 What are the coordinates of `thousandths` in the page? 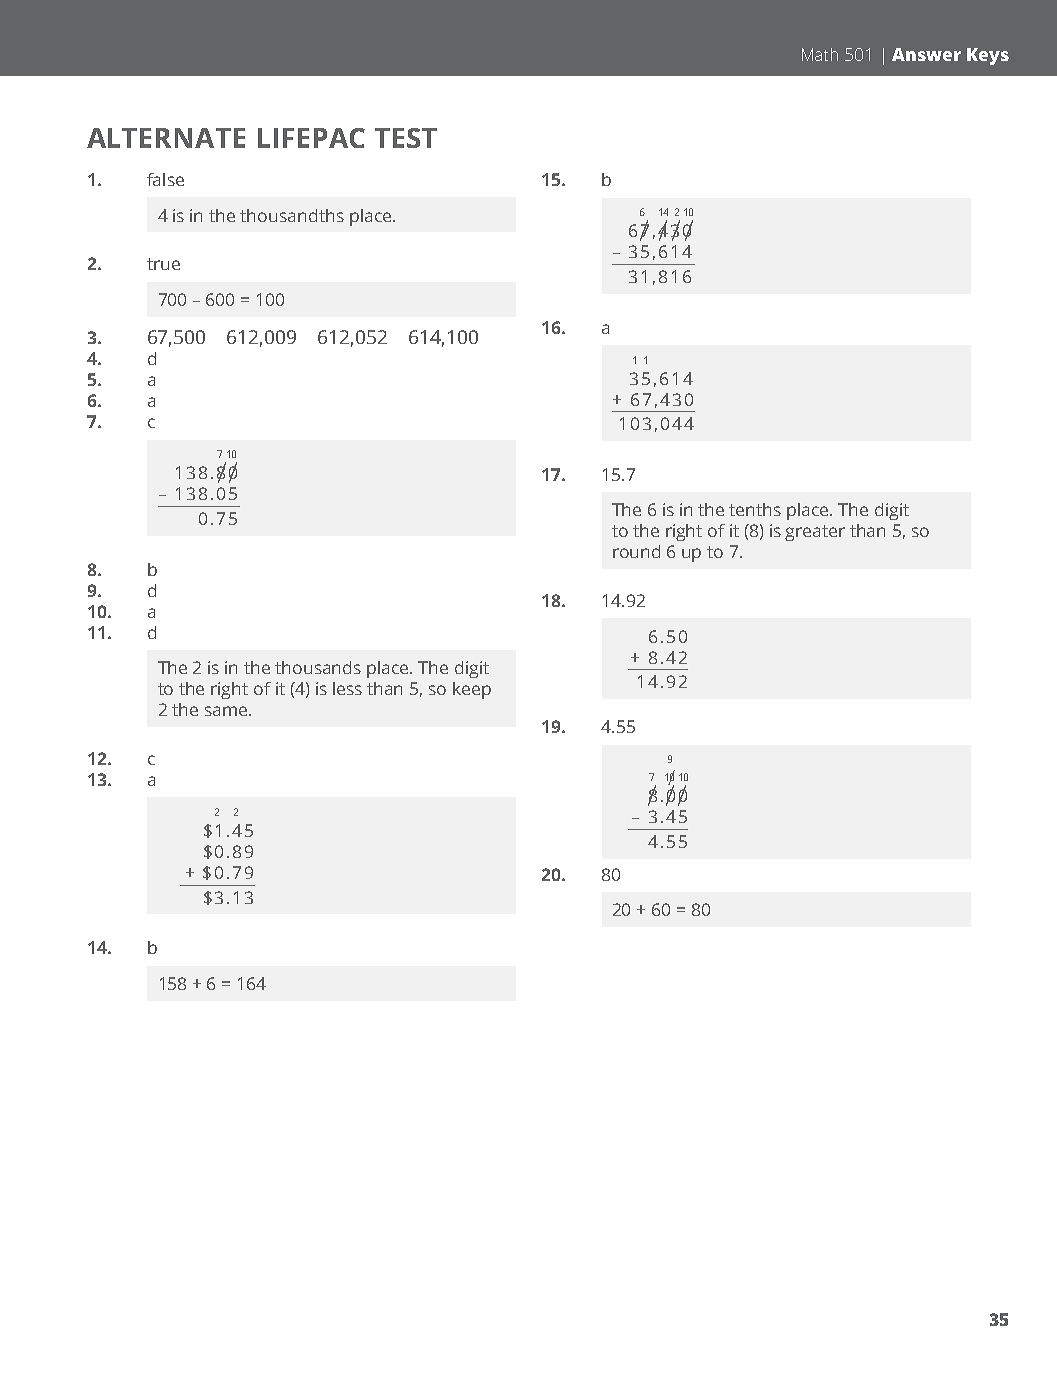 It's located at (292, 215).
